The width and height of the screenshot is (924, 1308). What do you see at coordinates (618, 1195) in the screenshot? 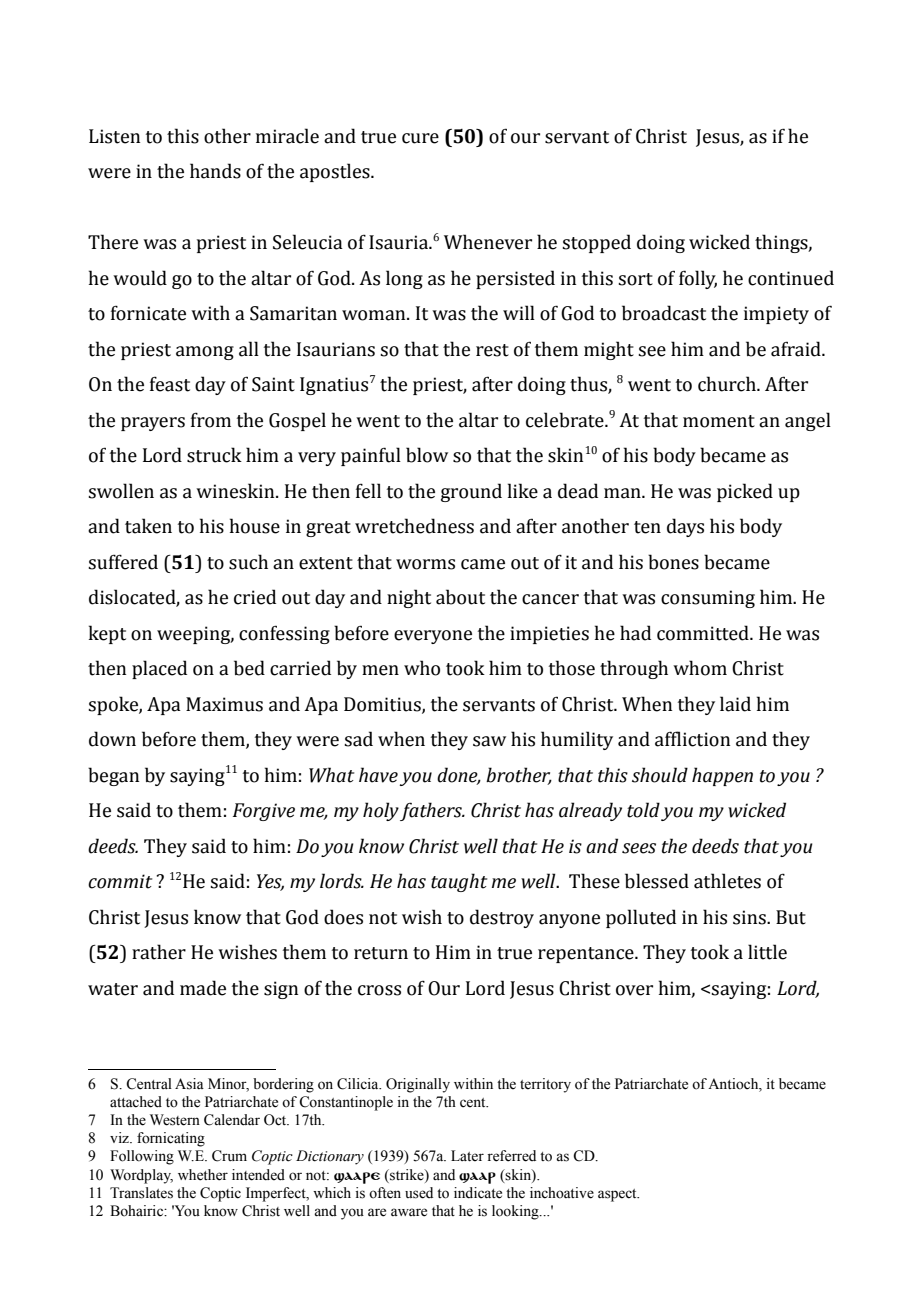
I see `aspect` at bounding box center [618, 1195].
